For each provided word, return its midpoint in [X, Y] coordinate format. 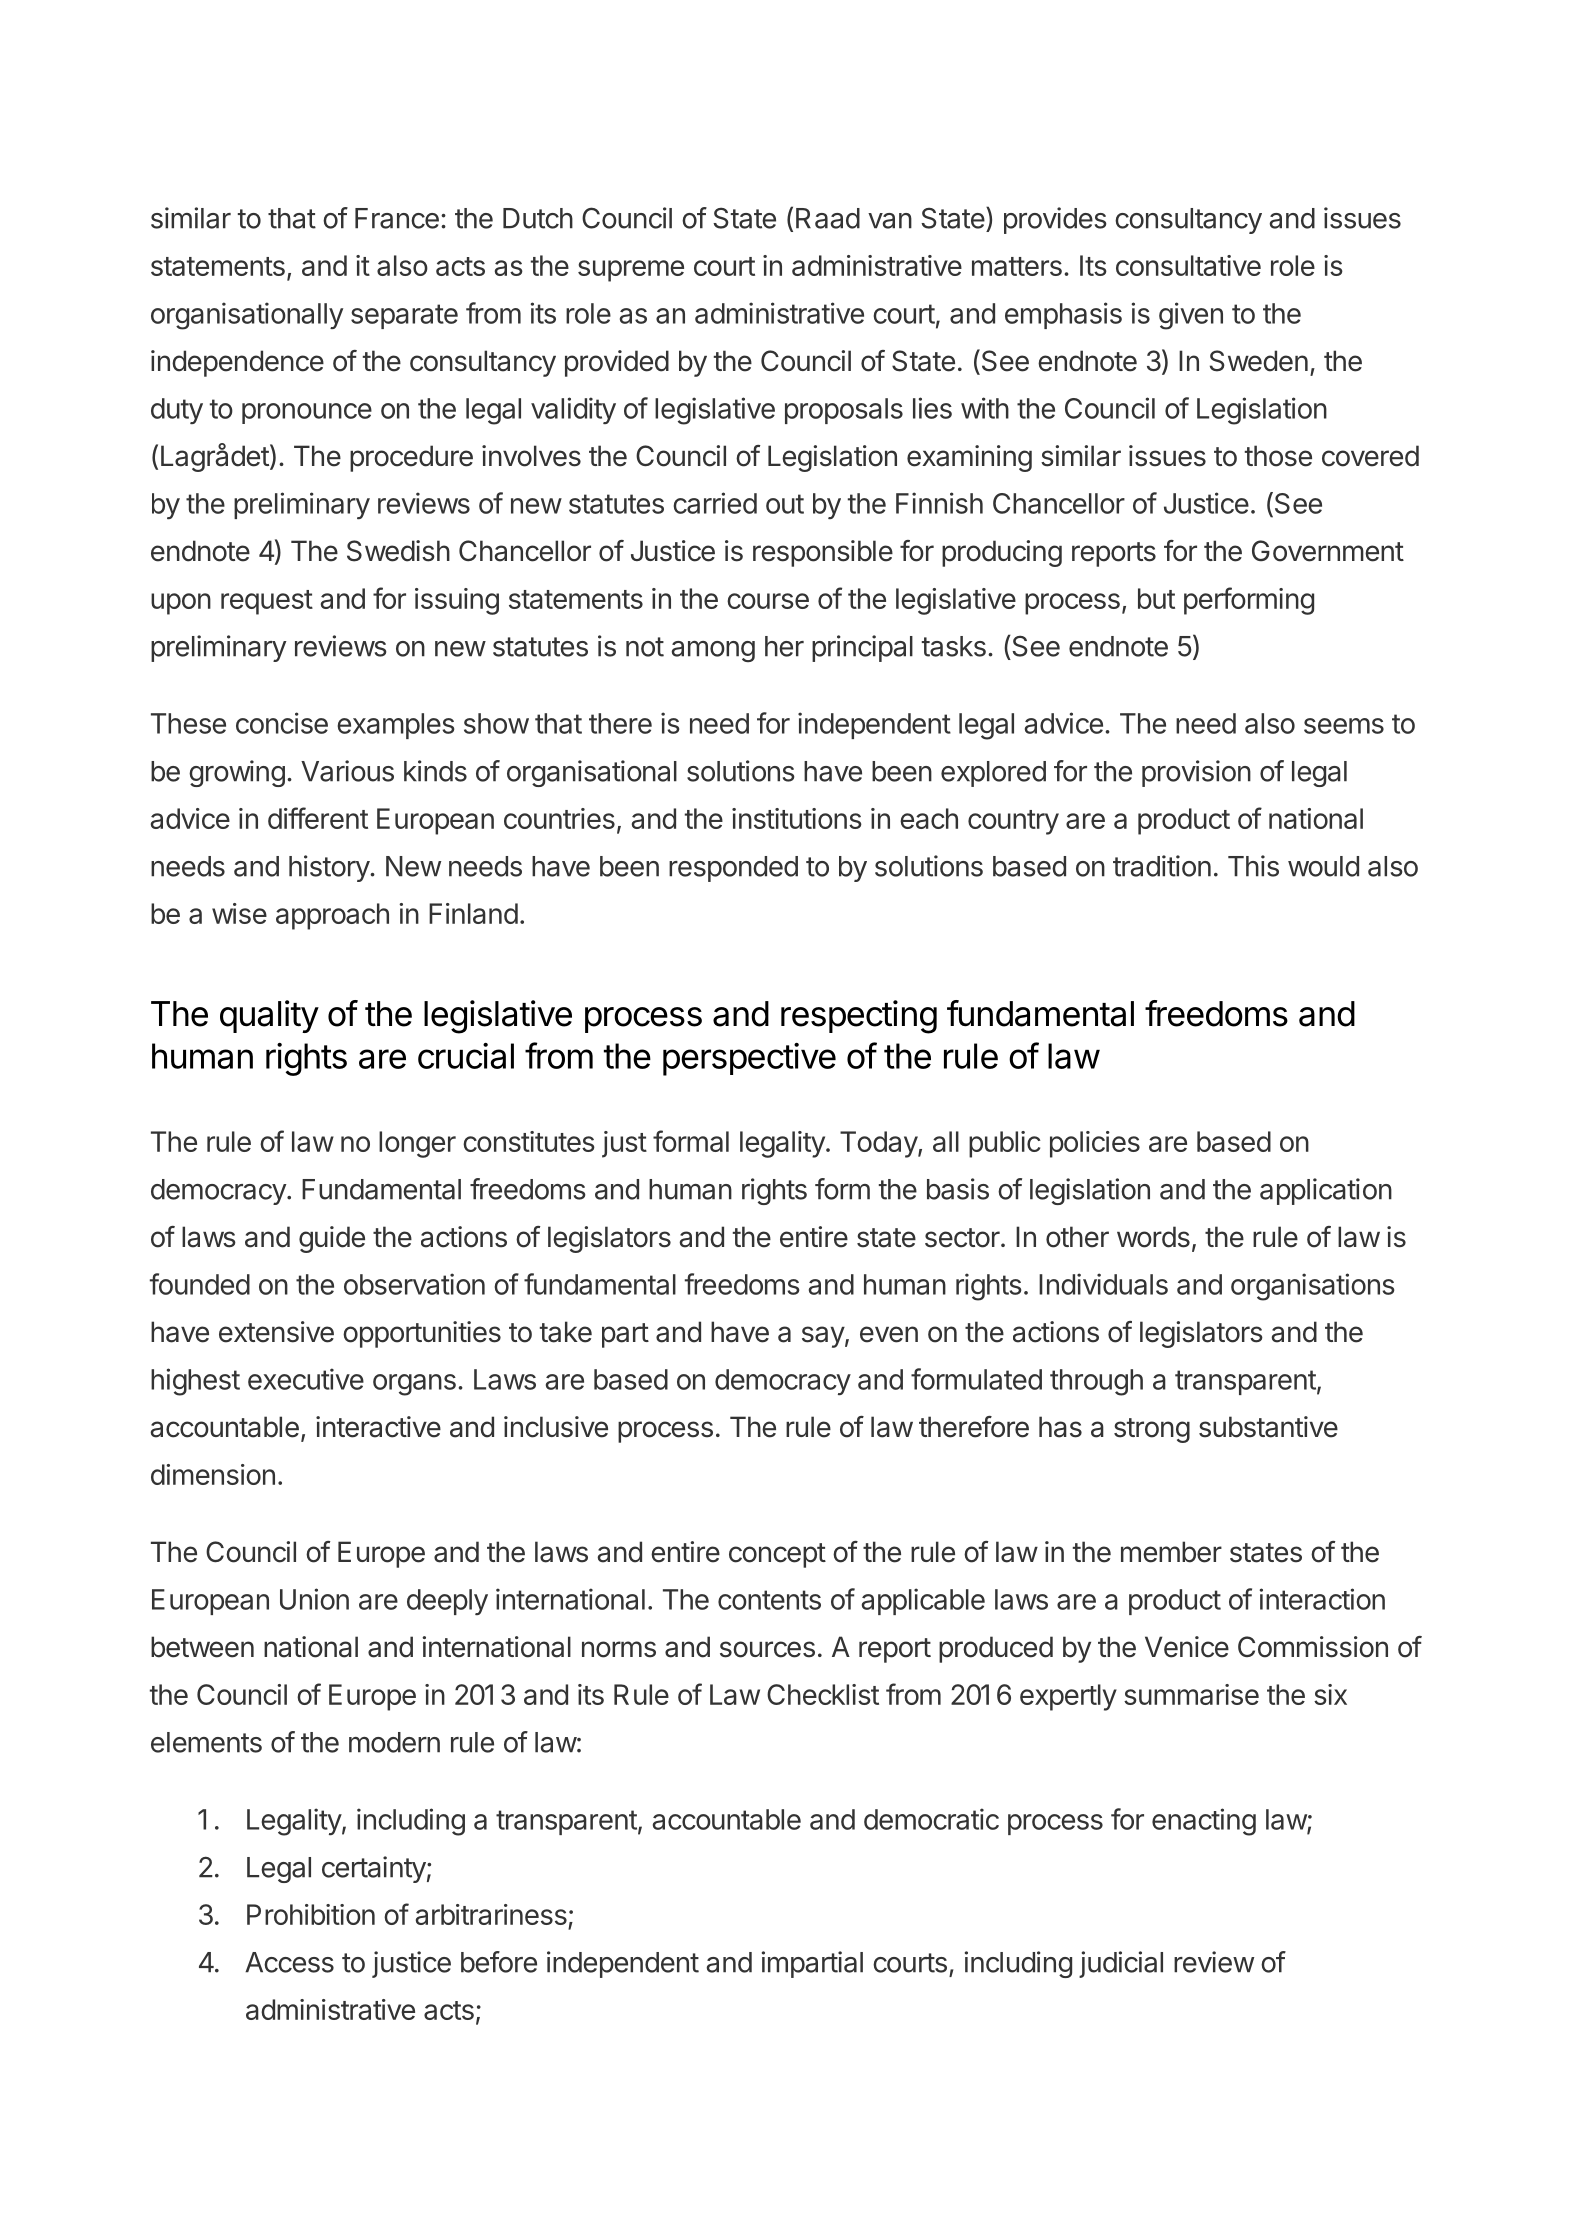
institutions [797, 818]
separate [404, 316]
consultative [1188, 265]
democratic [931, 1819]
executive [306, 1379]
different [318, 818]
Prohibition [311, 1914]
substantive [1268, 1427]
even [889, 1334]
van [890, 221]
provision [1196, 773]
